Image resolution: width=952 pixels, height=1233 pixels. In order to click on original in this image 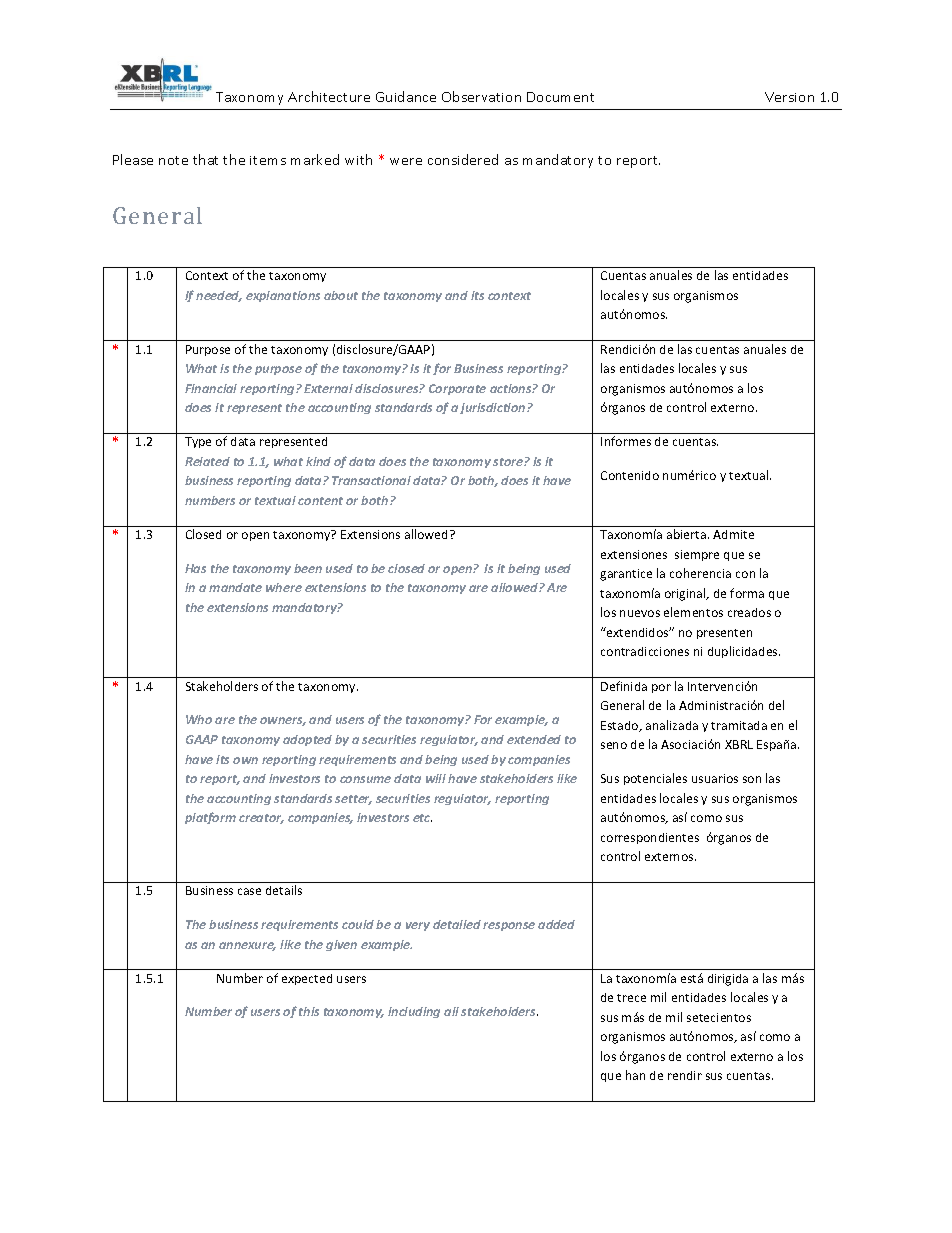, I will do `click(686, 594)`.
